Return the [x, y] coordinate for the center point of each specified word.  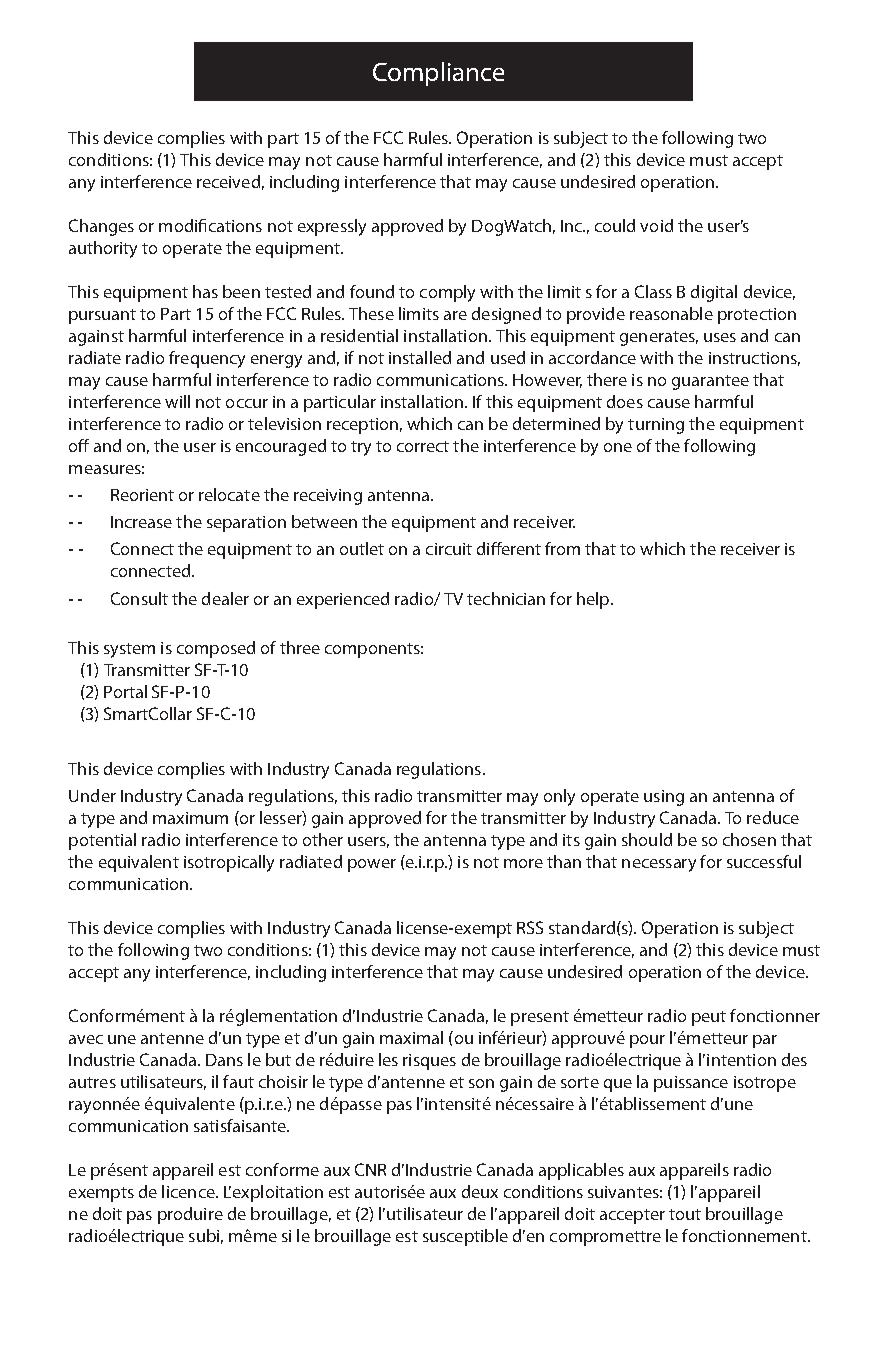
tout [685, 1214]
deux [480, 1191]
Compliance [438, 74]
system [129, 650]
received [228, 181]
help [594, 600]
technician [506, 598]
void [656, 225]
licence [189, 1191]
